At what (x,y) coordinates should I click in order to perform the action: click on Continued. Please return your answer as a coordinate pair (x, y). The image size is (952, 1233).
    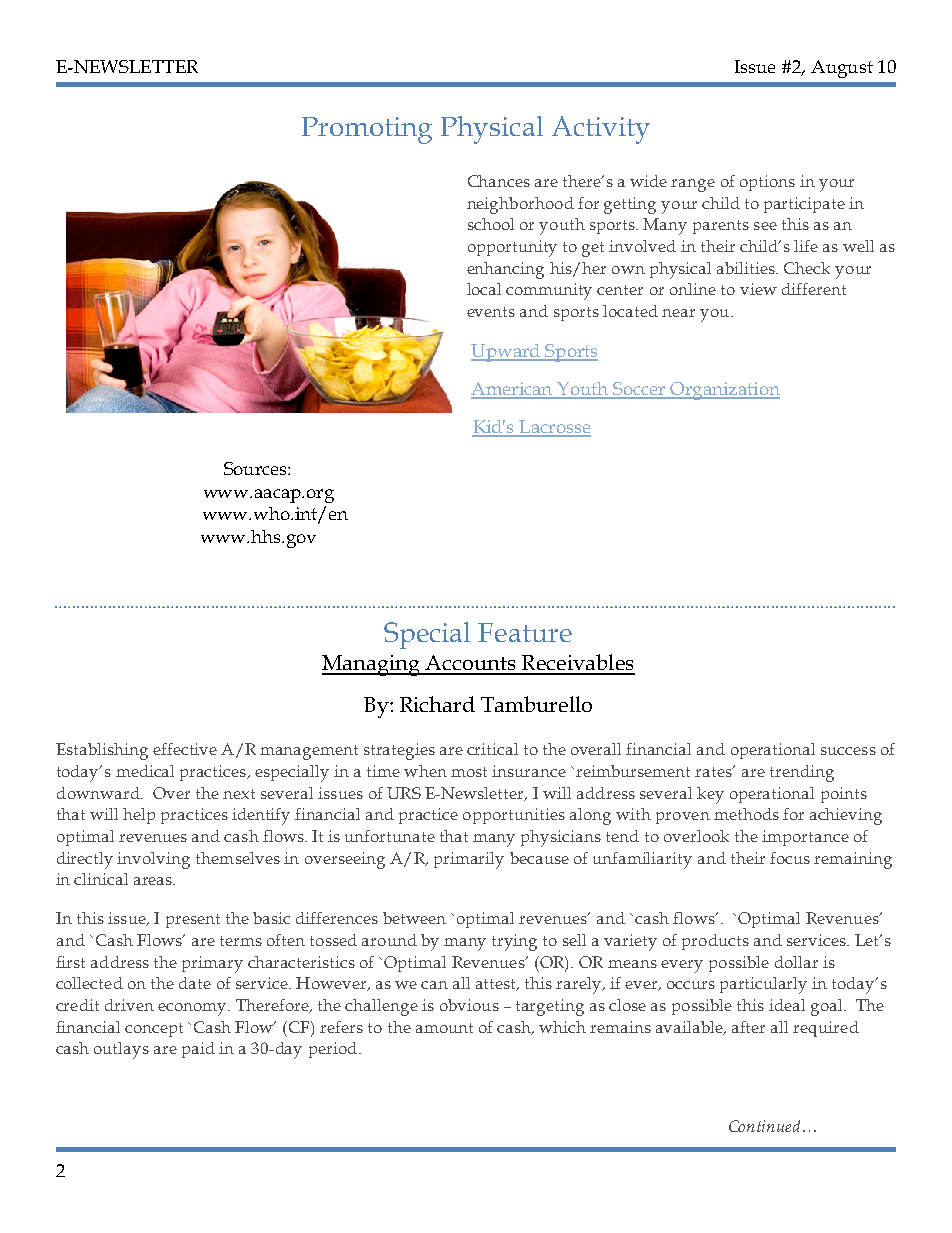
    Looking at the image, I should click on (766, 1126).
